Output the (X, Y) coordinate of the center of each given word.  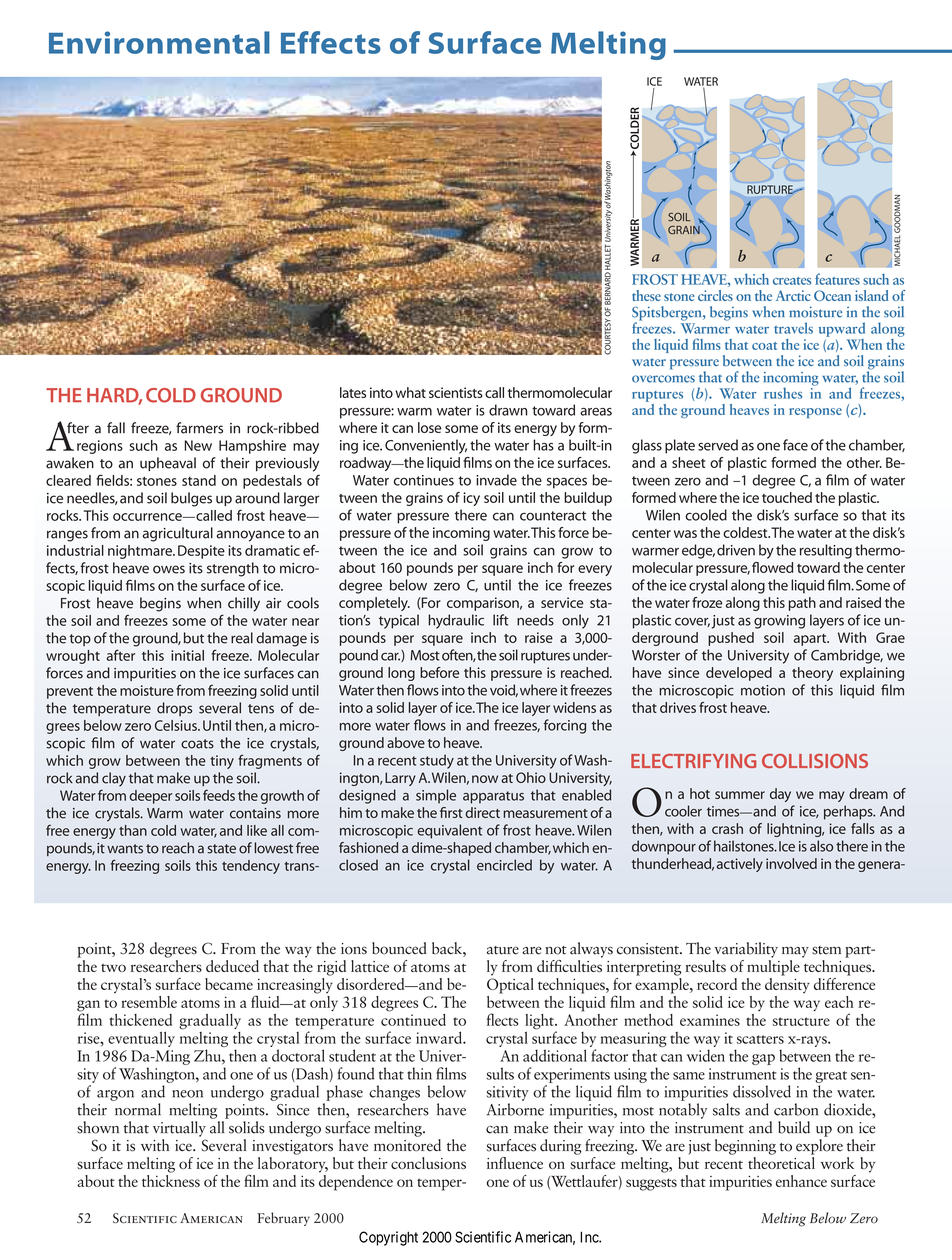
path (802, 604)
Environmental (159, 42)
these (646, 295)
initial (187, 655)
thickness (171, 1179)
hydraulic (456, 621)
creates (792, 281)
